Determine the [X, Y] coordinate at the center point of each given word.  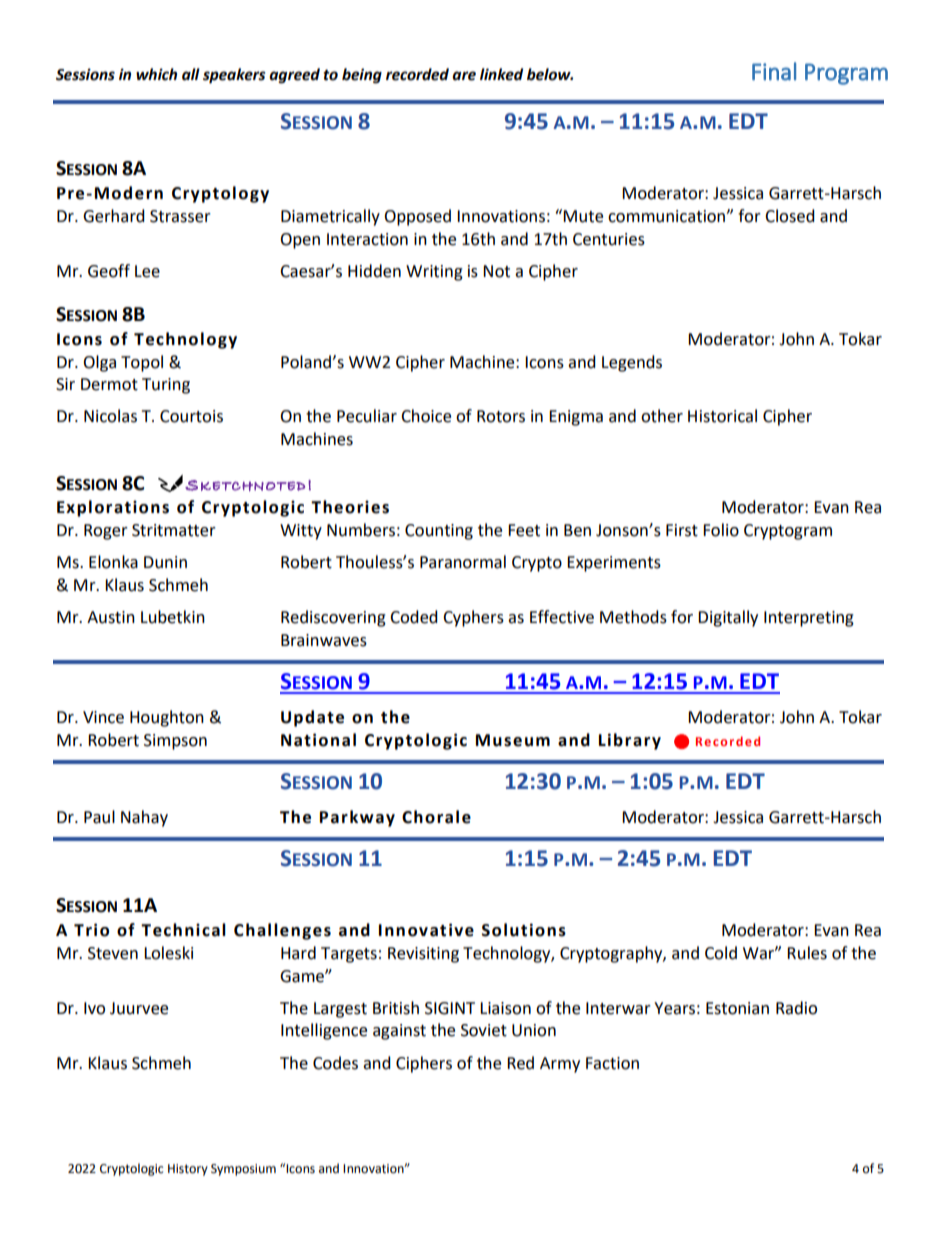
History [188, 1170]
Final [774, 71]
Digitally [728, 618]
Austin [111, 617]
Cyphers [473, 618]
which [156, 74]
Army [560, 1065]
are [464, 76]
